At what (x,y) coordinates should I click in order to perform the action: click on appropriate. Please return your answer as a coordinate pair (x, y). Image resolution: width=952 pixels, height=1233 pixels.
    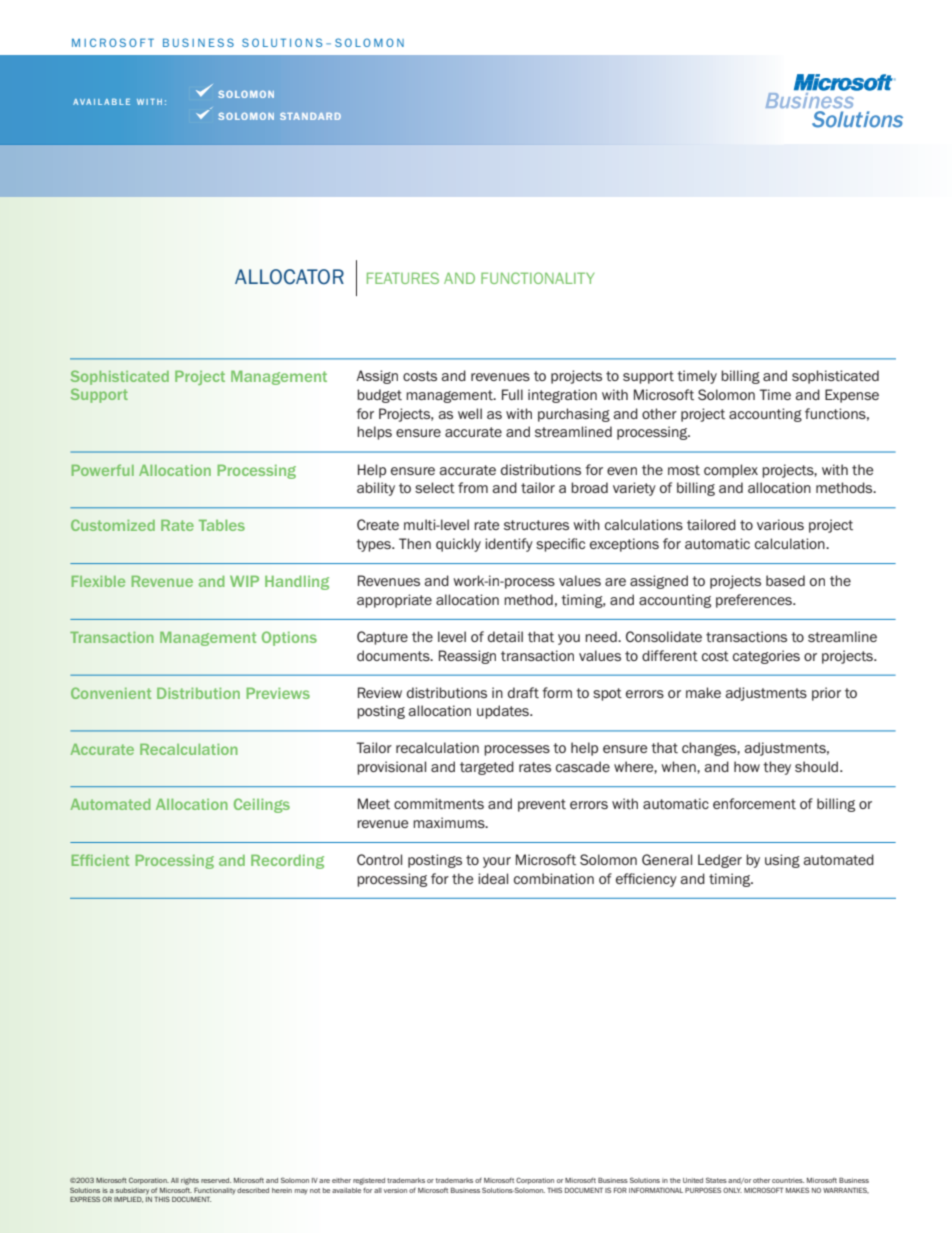
    Looking at the image, I should click on (394, 601).
